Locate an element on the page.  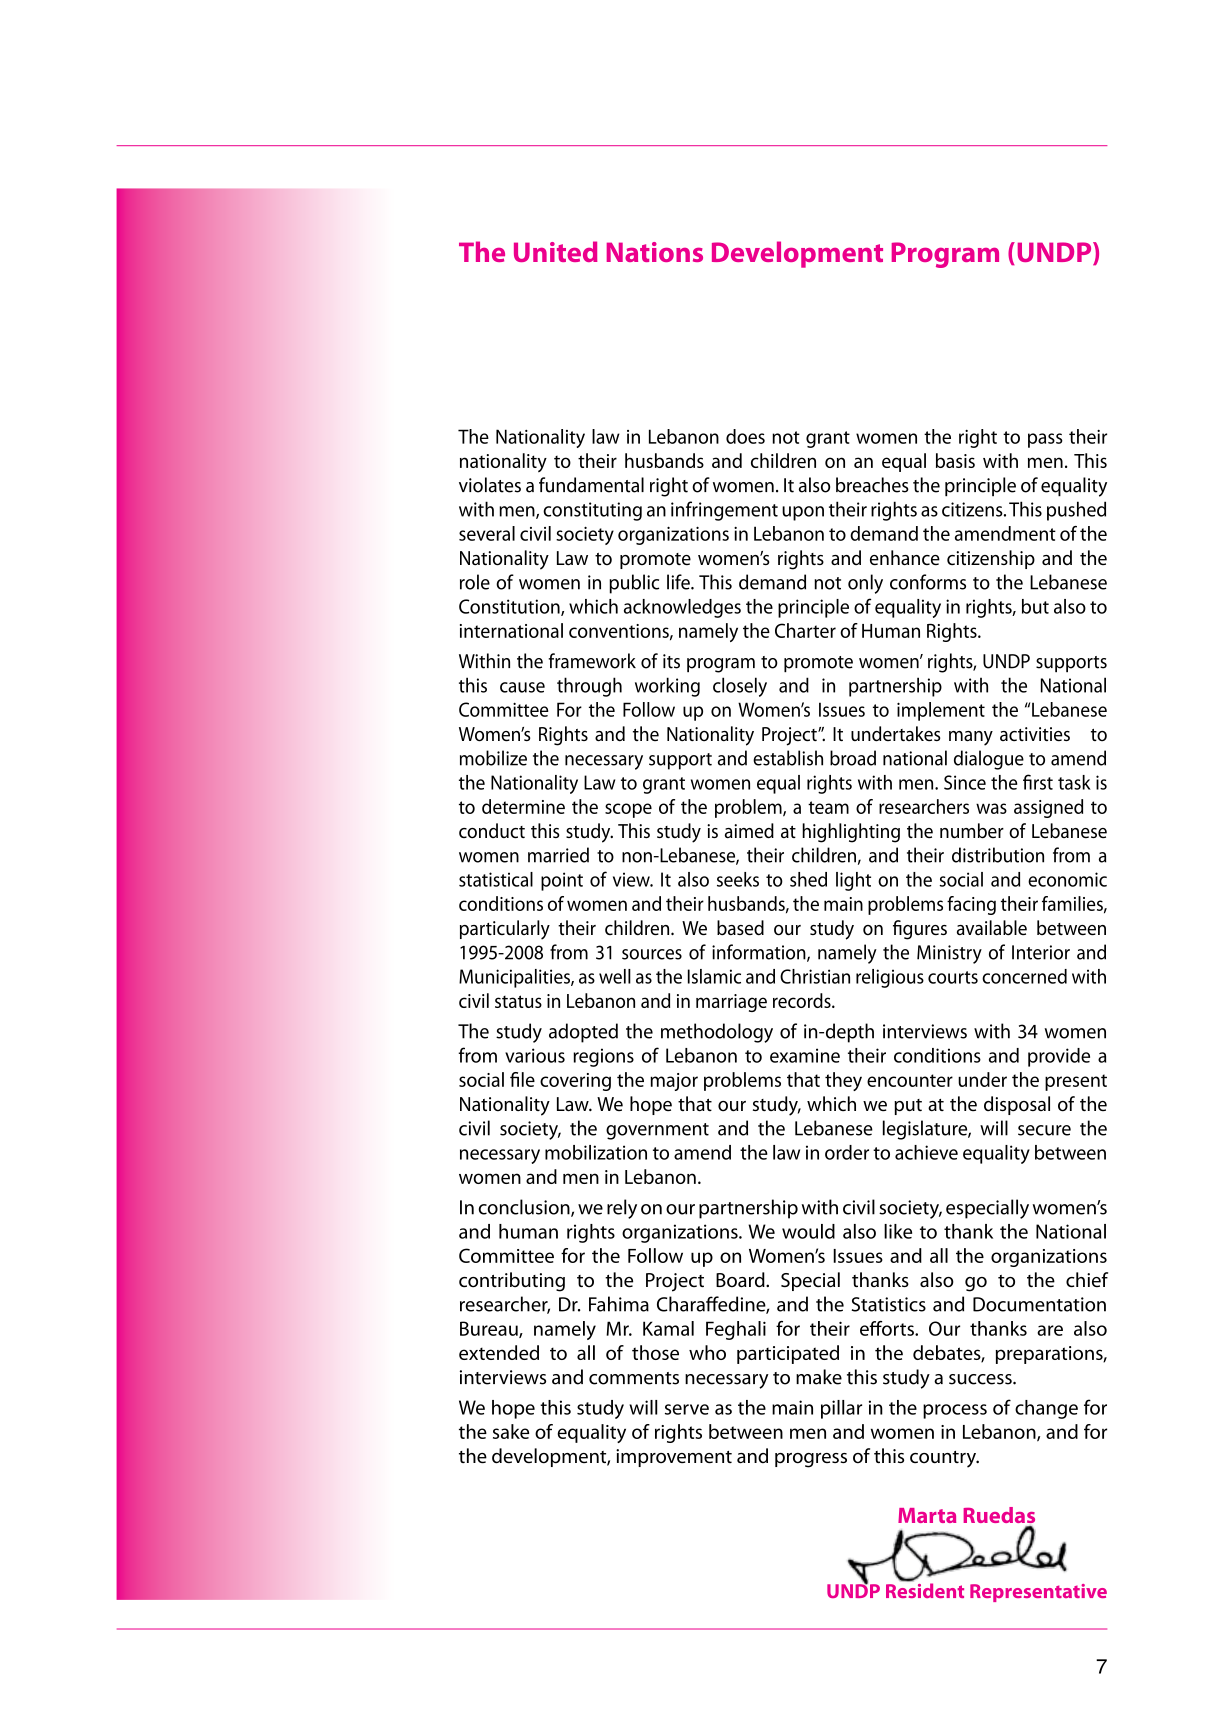
Nations is located at coordinates (655, 252).
